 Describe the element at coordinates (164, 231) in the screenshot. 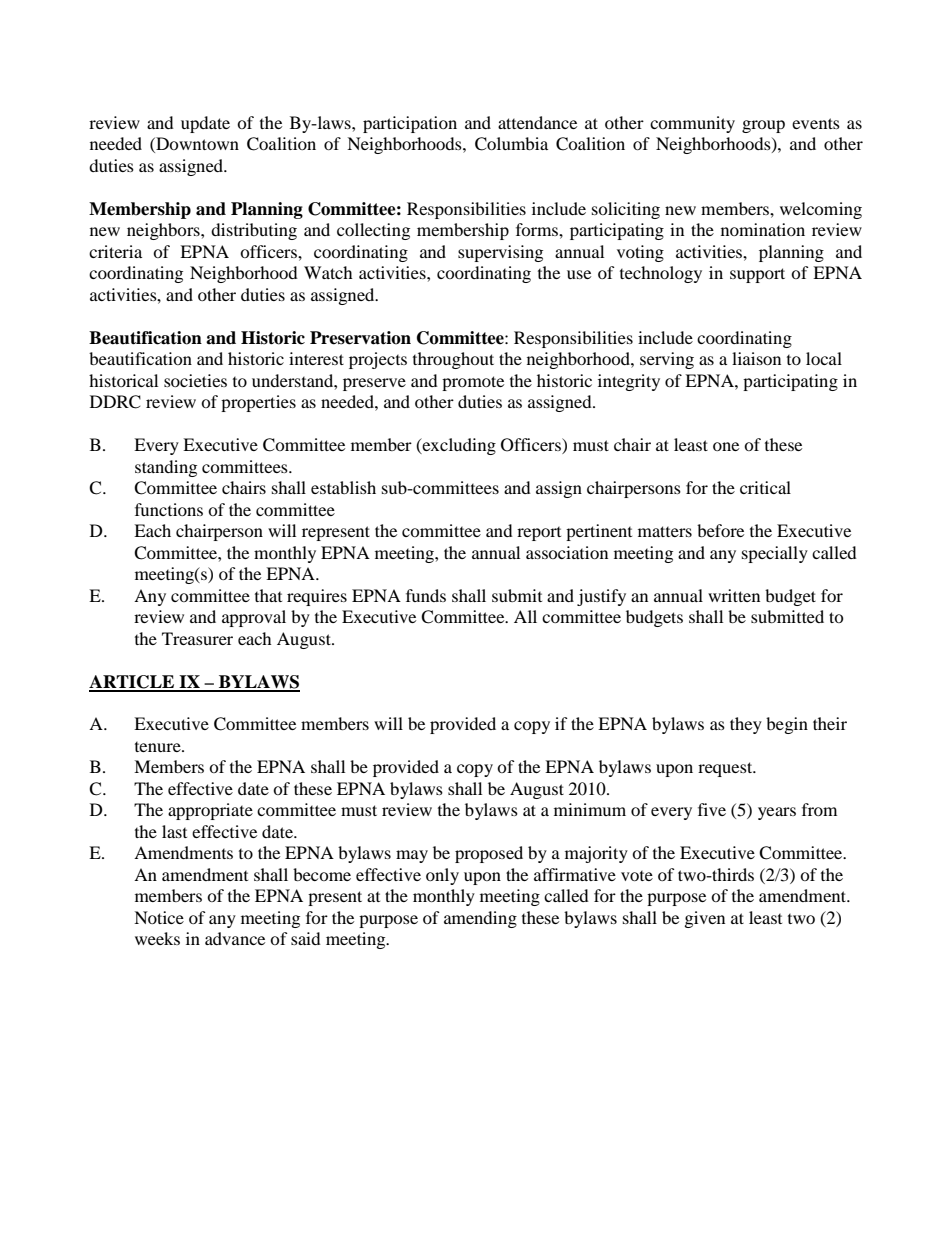

I see `neighbors` at that location.
